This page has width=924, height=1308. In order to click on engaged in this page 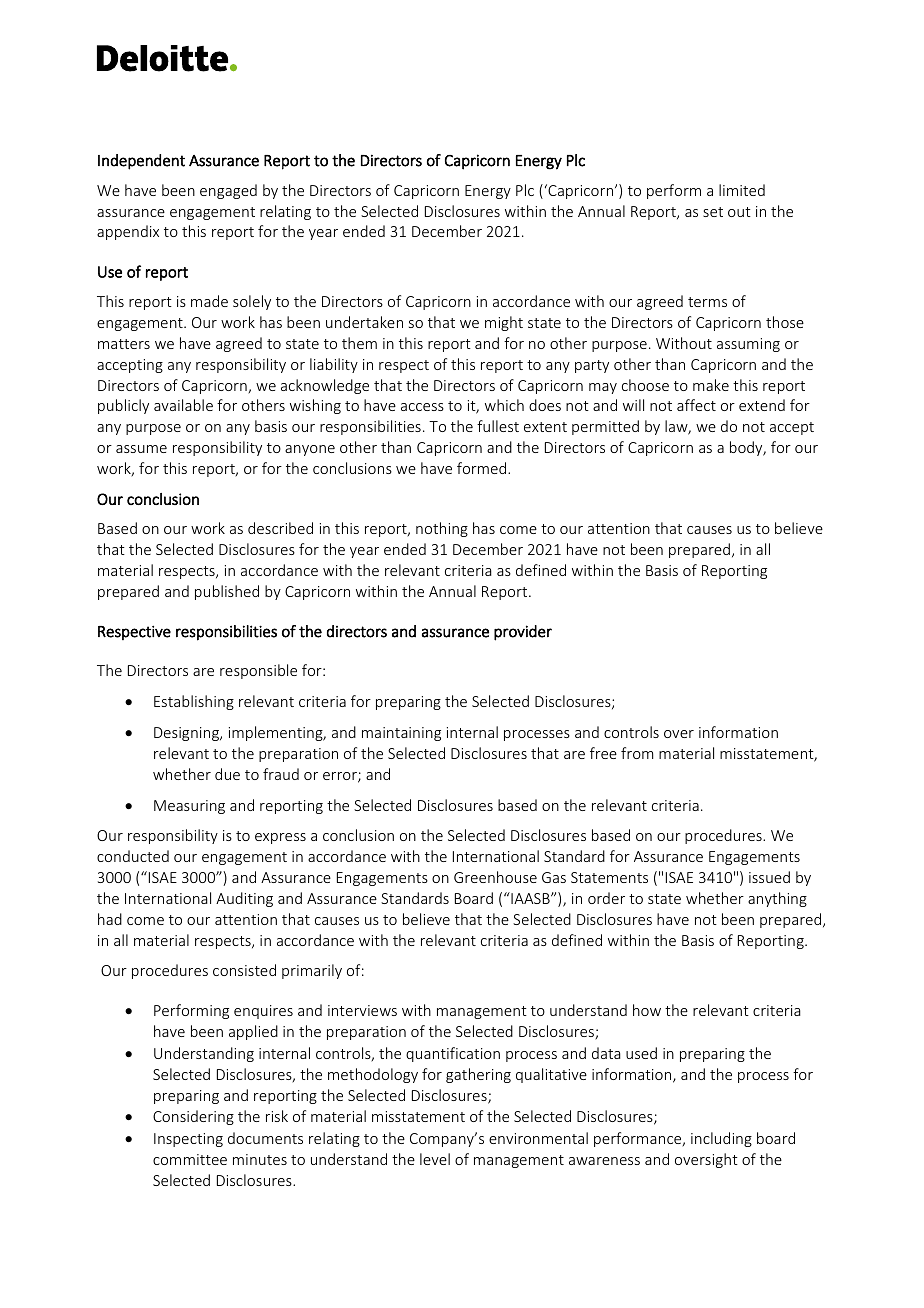, I will do `click(228, 191)`.
